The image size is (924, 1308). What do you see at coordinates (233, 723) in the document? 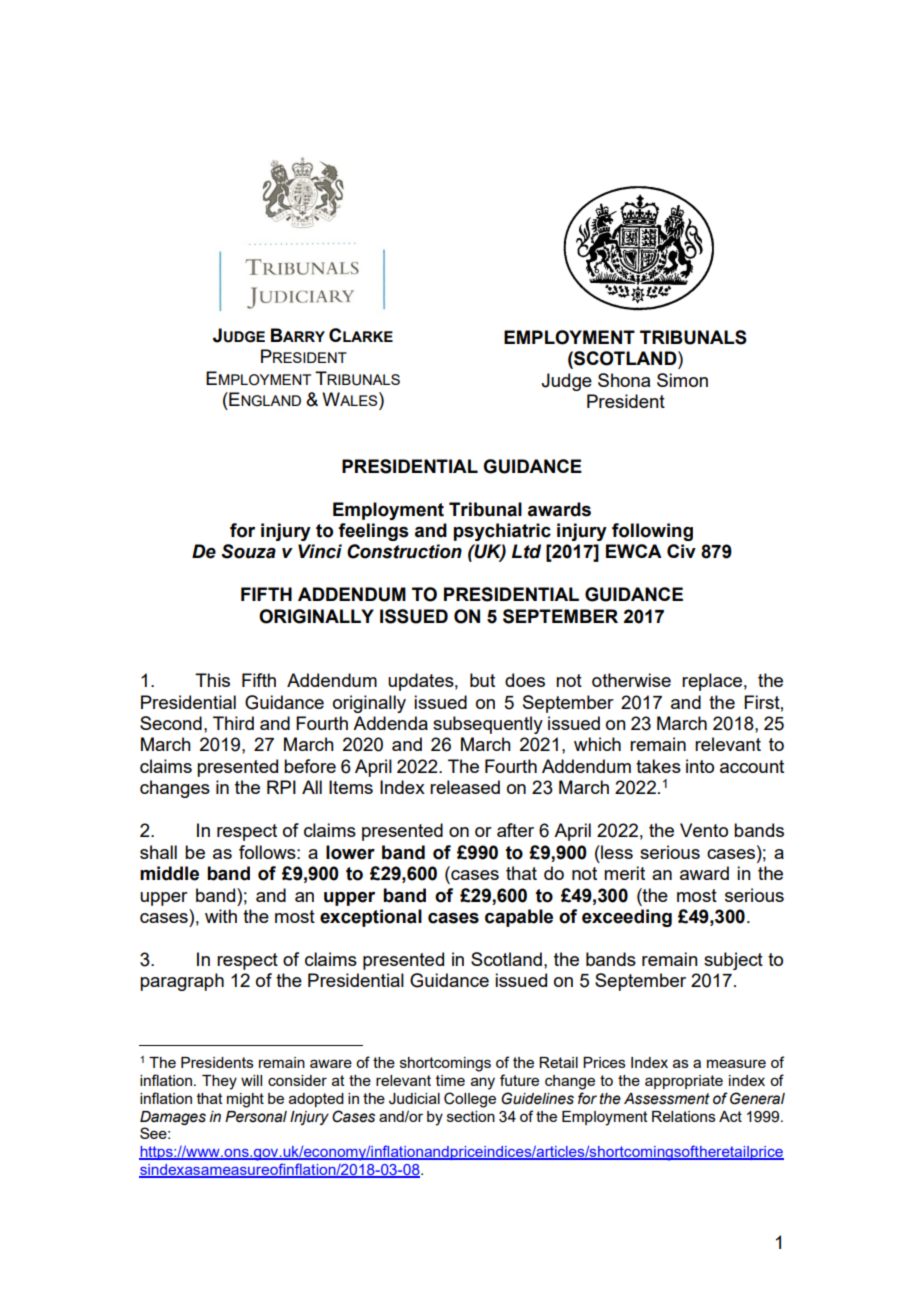
I see `Third` at bounding box center [233, 723].
